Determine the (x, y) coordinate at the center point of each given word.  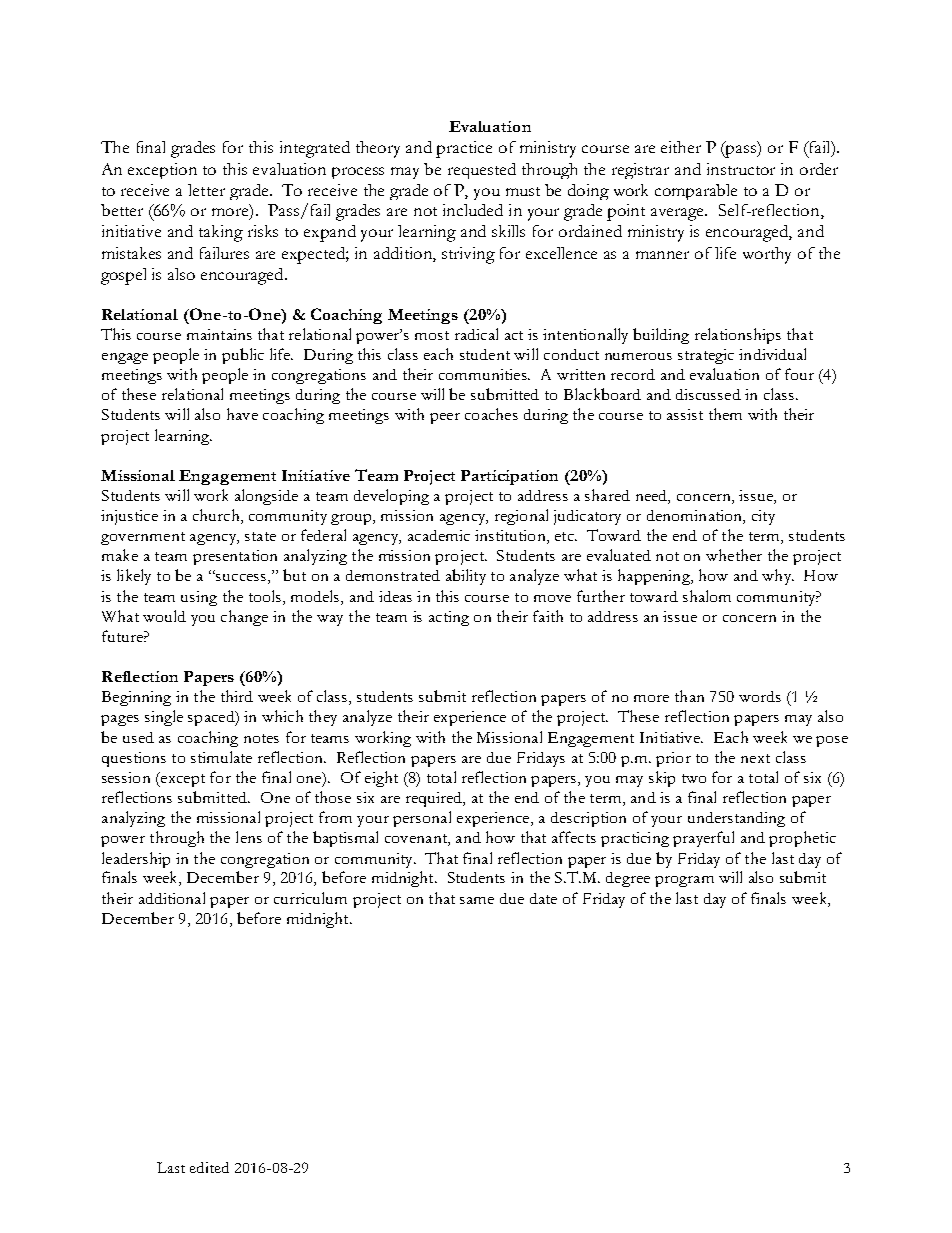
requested (482, 171)
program (684, 881)
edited (209, 1167)
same (477, 900)
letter (206, 190)
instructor (741, 169)
